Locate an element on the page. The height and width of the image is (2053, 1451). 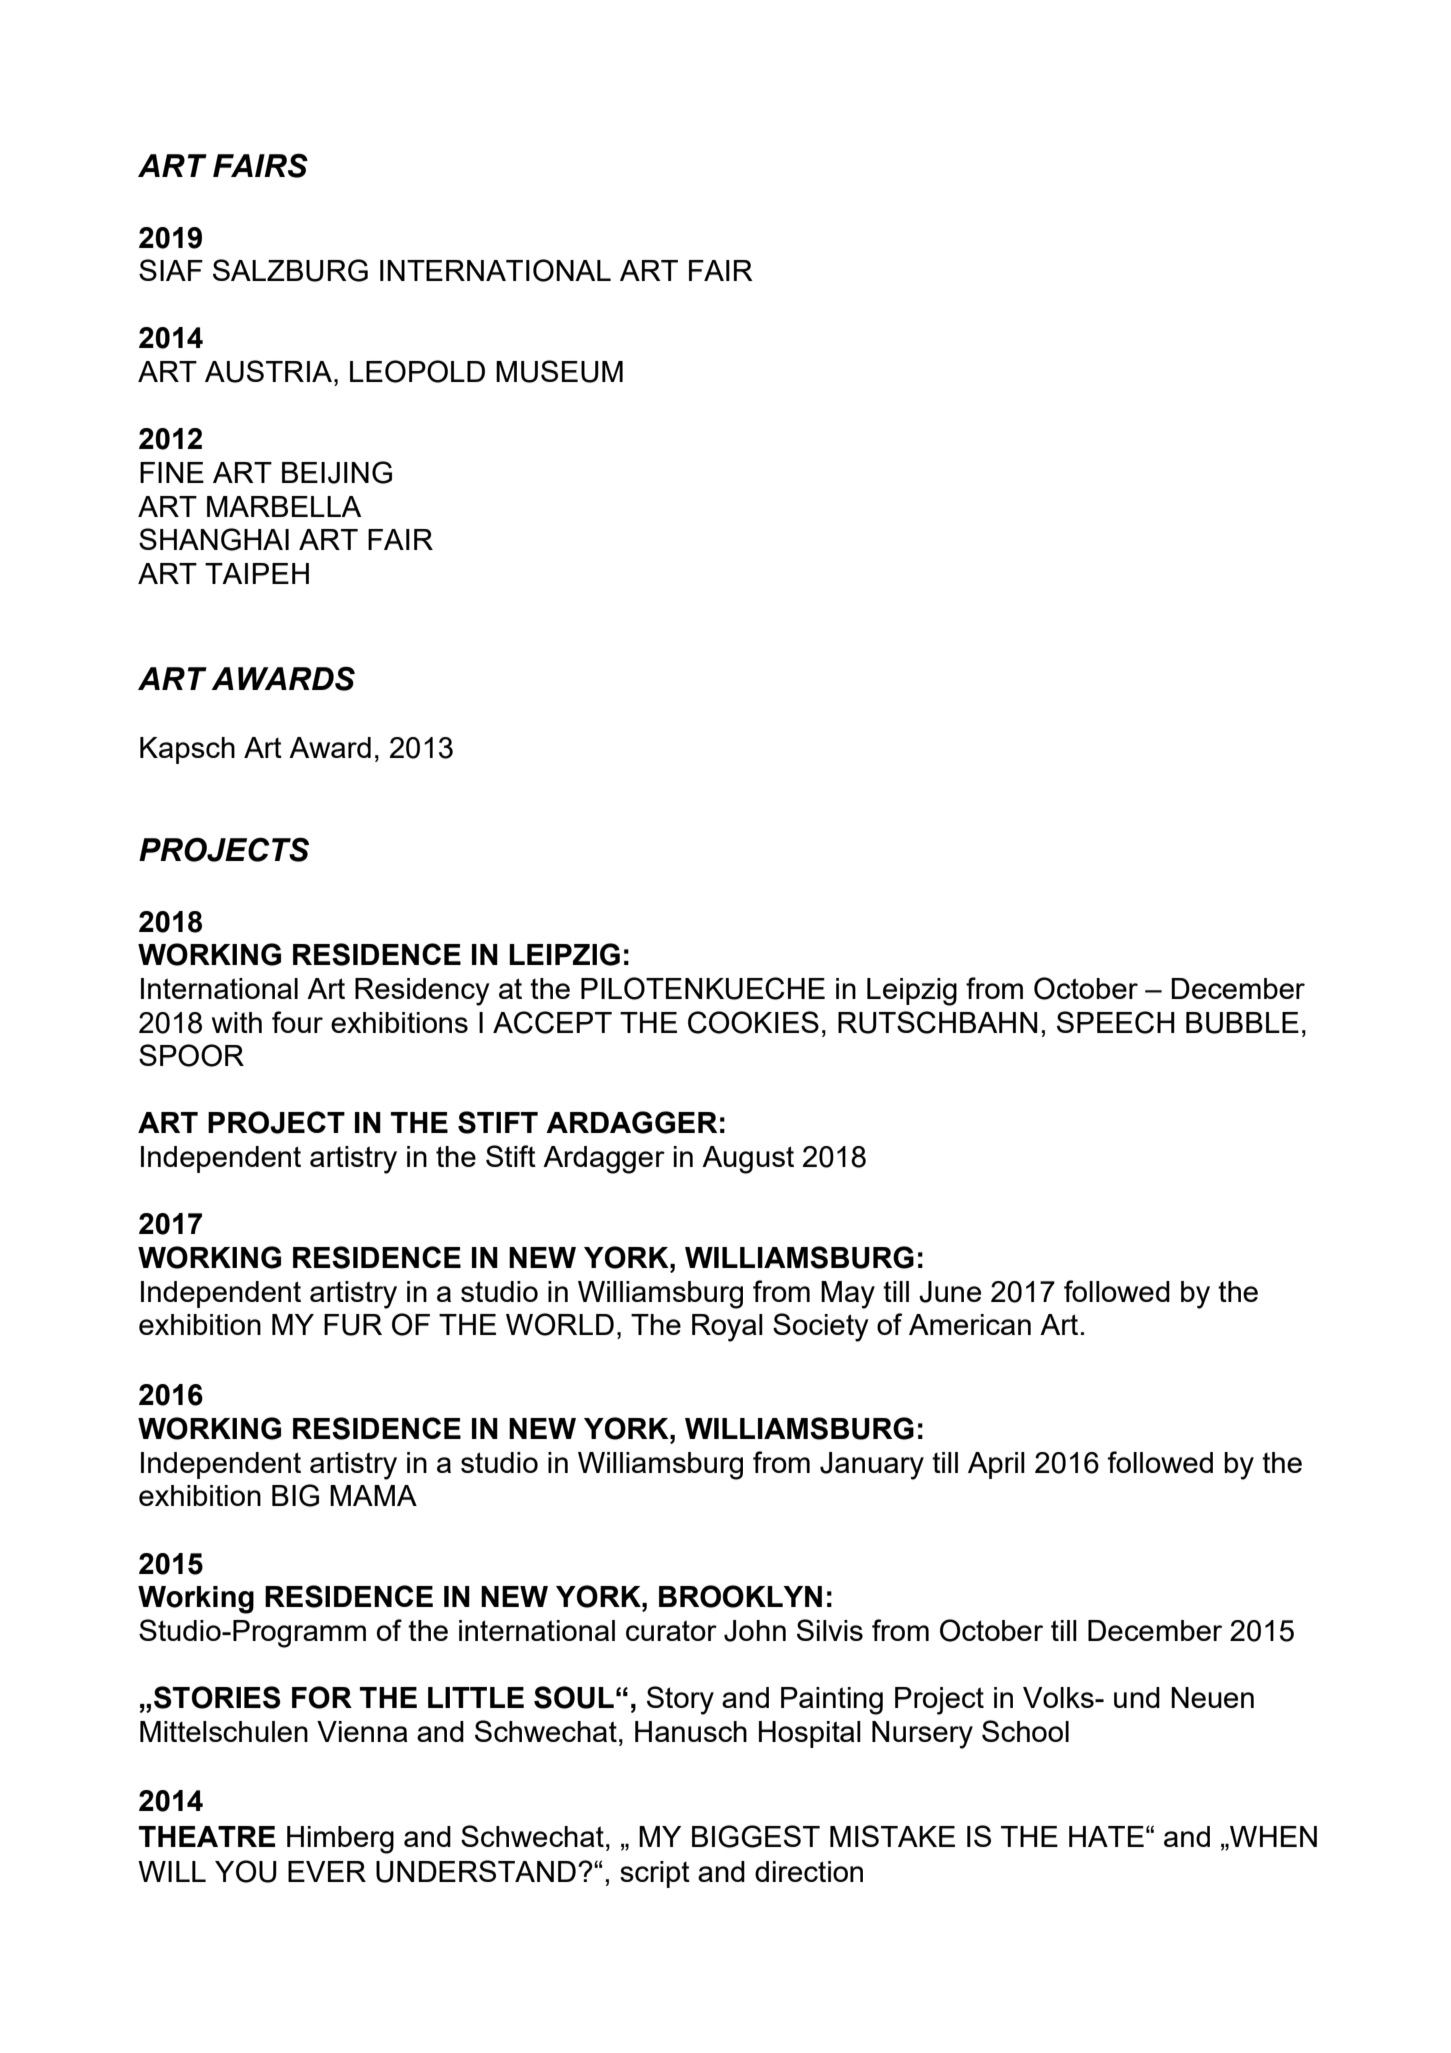
Residency is located at coordinates (422, 992).
